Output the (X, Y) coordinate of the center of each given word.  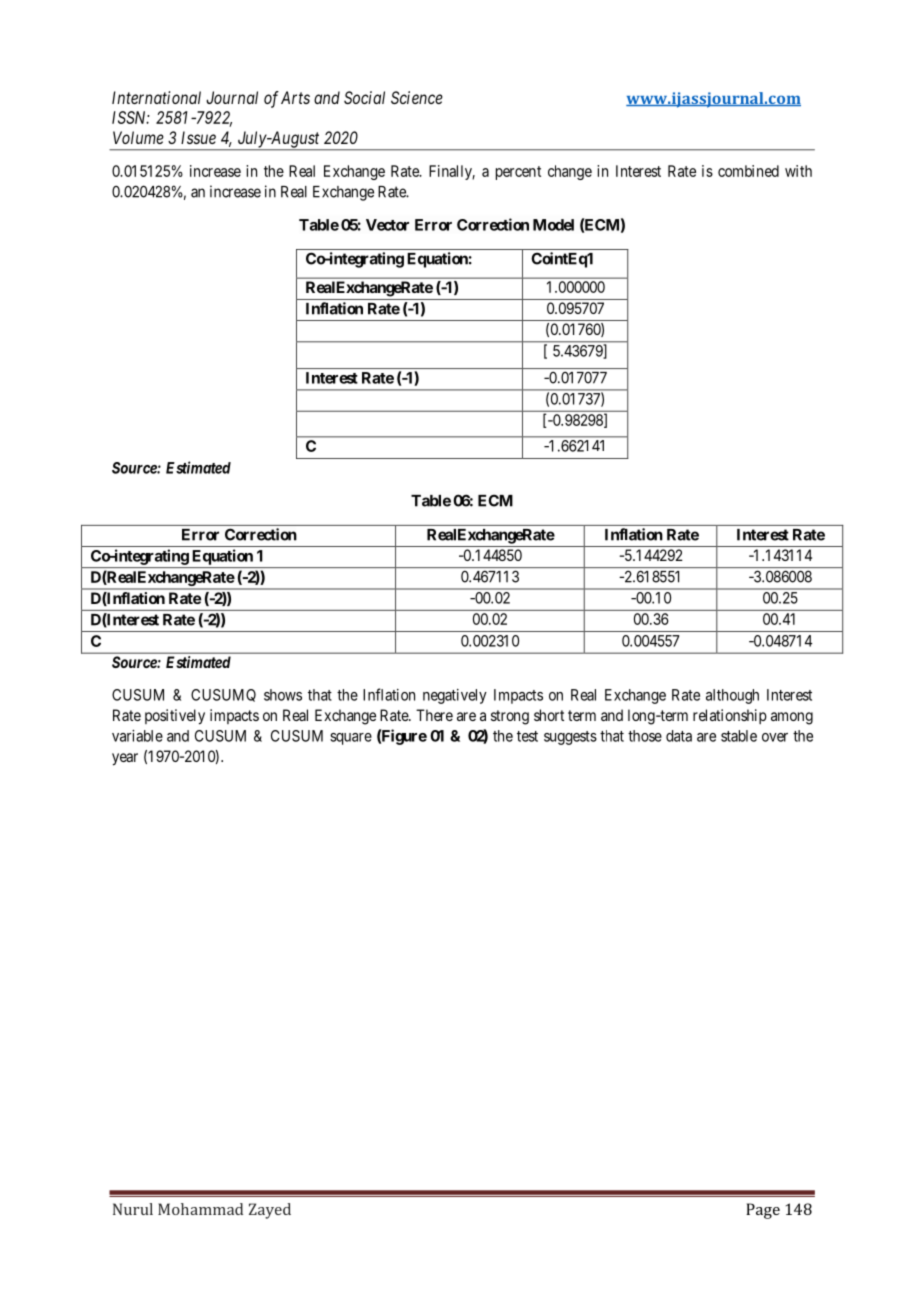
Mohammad (200, 1209)
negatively (455, 696)
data (679, 736)
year (125, 759)
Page (763, 1211)
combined (748, 171)
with (798, 171)
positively (175, 717)
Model (553, 225)
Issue (198, 137)
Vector (387, 225)
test (527, 736)
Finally (452, 172)
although (732, 696)
